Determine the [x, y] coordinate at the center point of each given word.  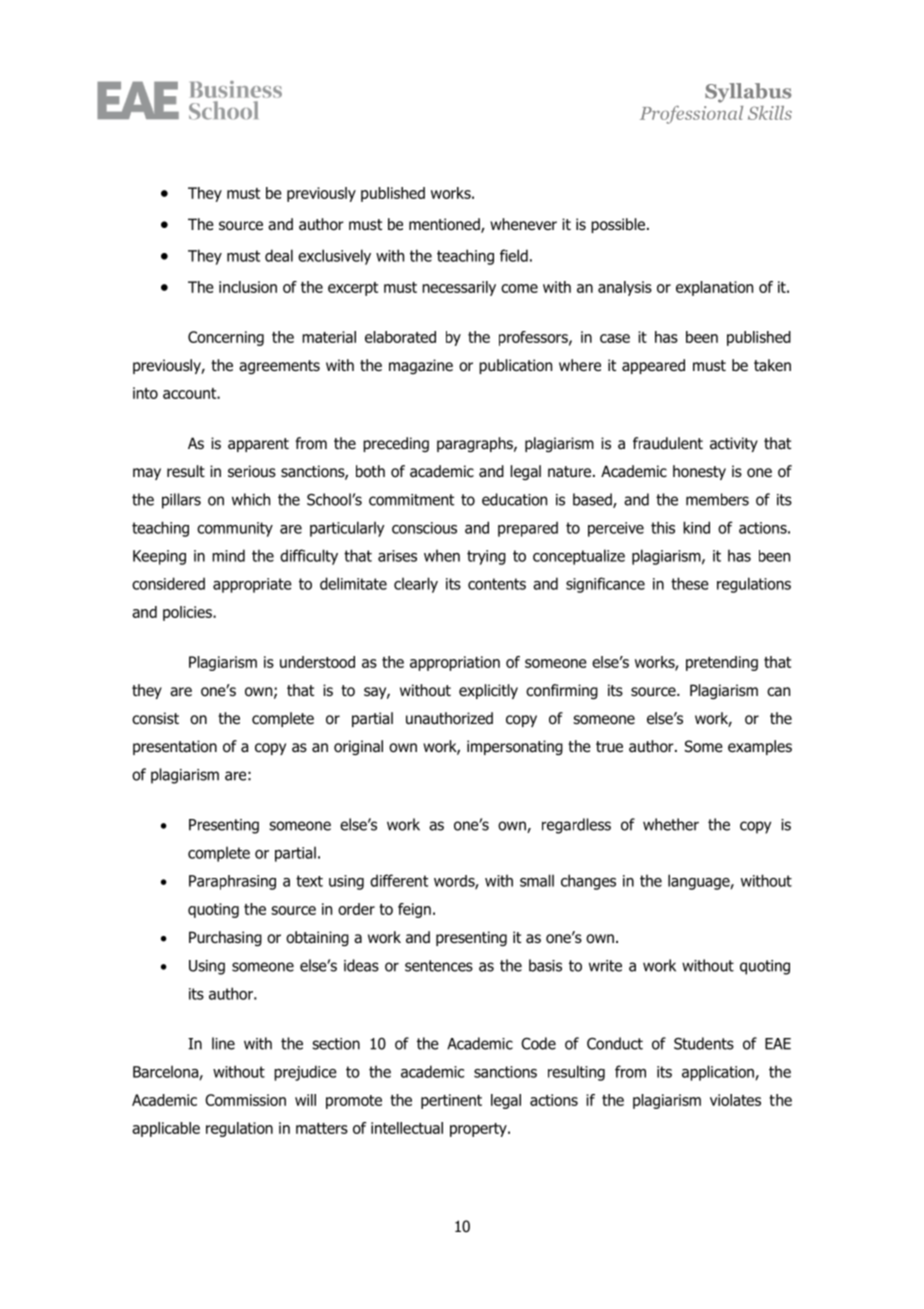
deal [279, 255]
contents [497, 584]
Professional [691, 115]
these [690, 583]
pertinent [451, 1101]
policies [188, 613]
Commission [245, 1100]
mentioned [445, 225]
